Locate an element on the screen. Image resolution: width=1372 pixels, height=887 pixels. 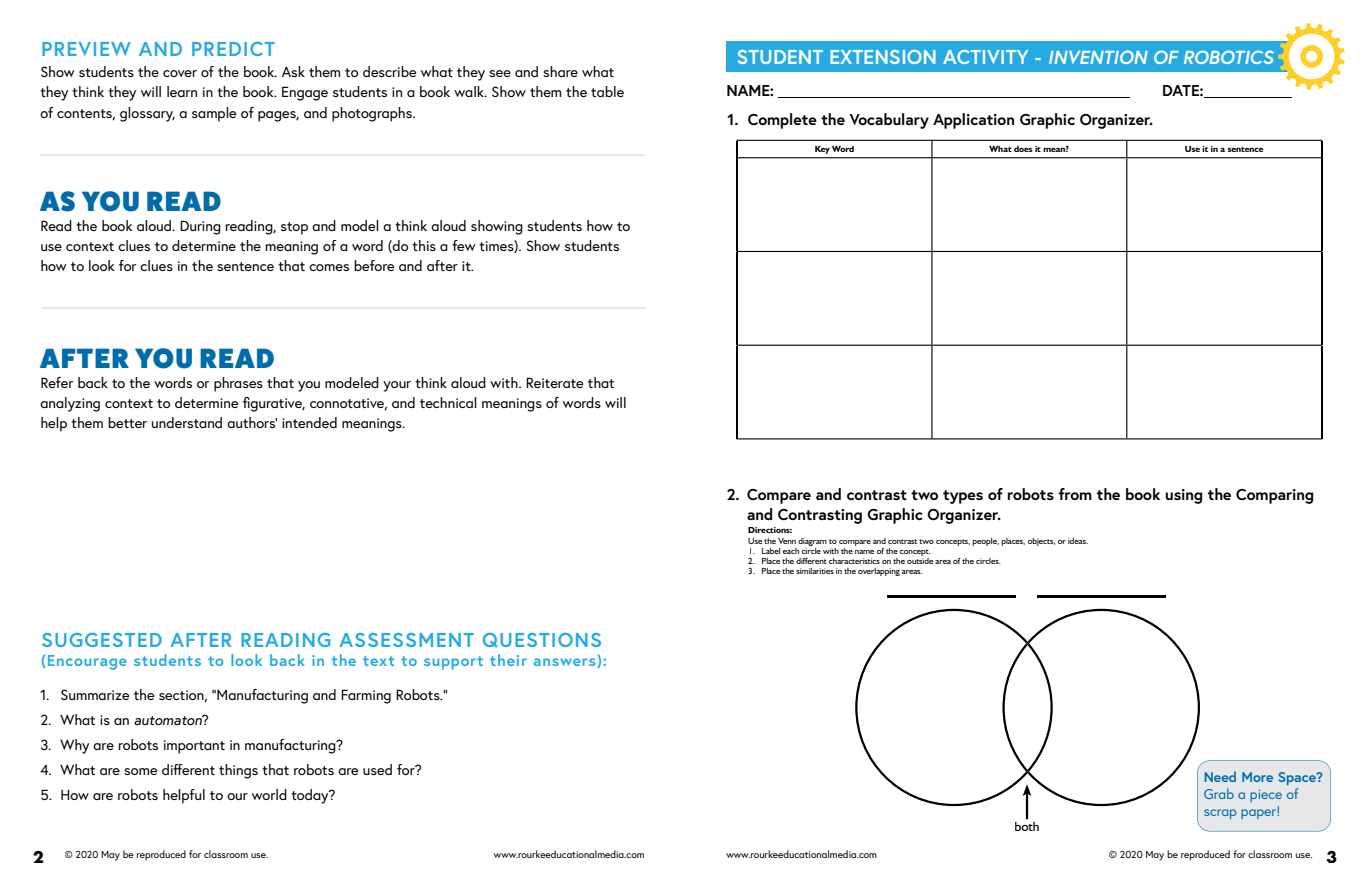
cover is located at coordinates (180, 73).
